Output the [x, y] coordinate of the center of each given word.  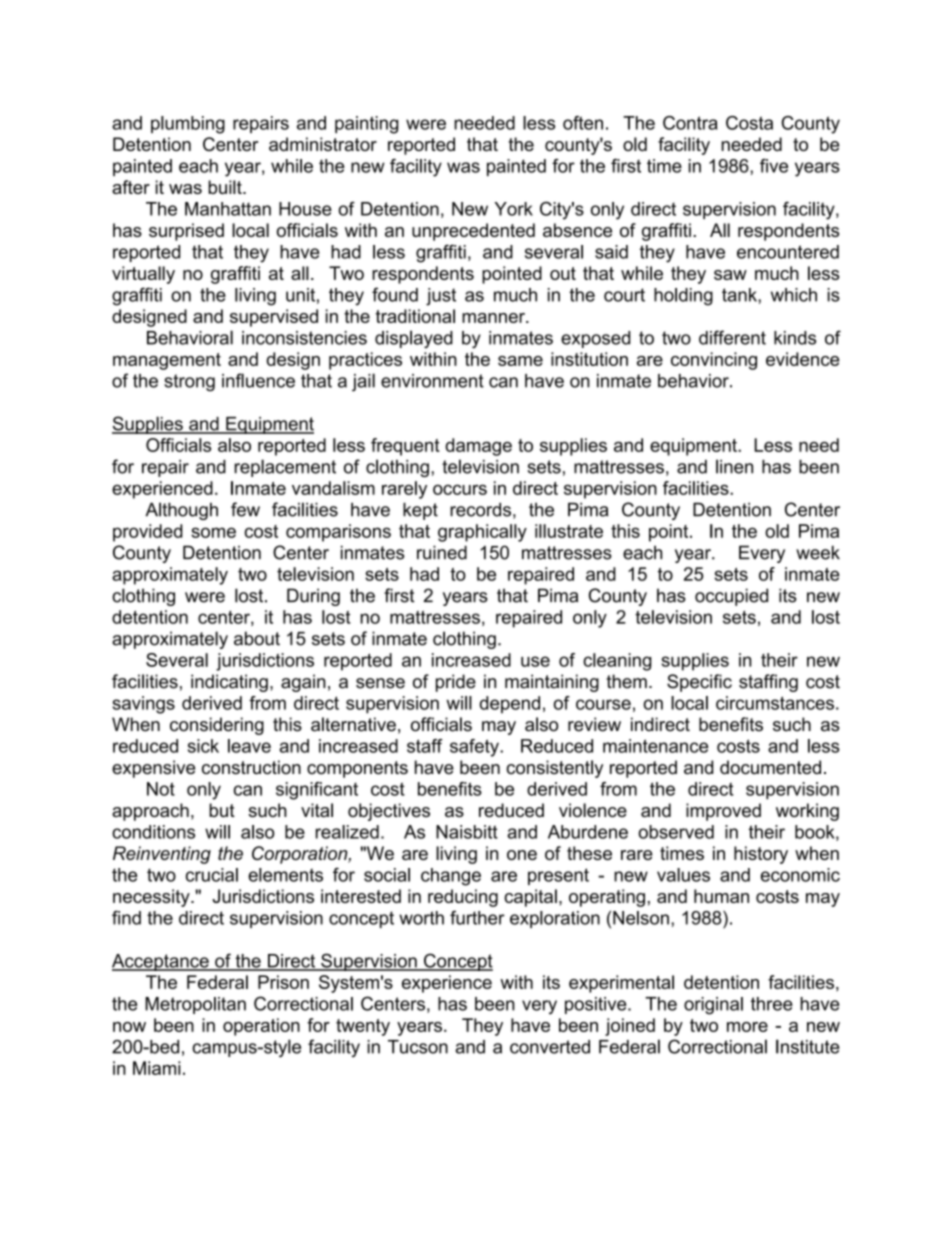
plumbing [188, 125]
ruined [442, 552]
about [257, 638]
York [514, 209]
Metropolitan [195, 1005]
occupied [731, 597]
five [774, 166]
